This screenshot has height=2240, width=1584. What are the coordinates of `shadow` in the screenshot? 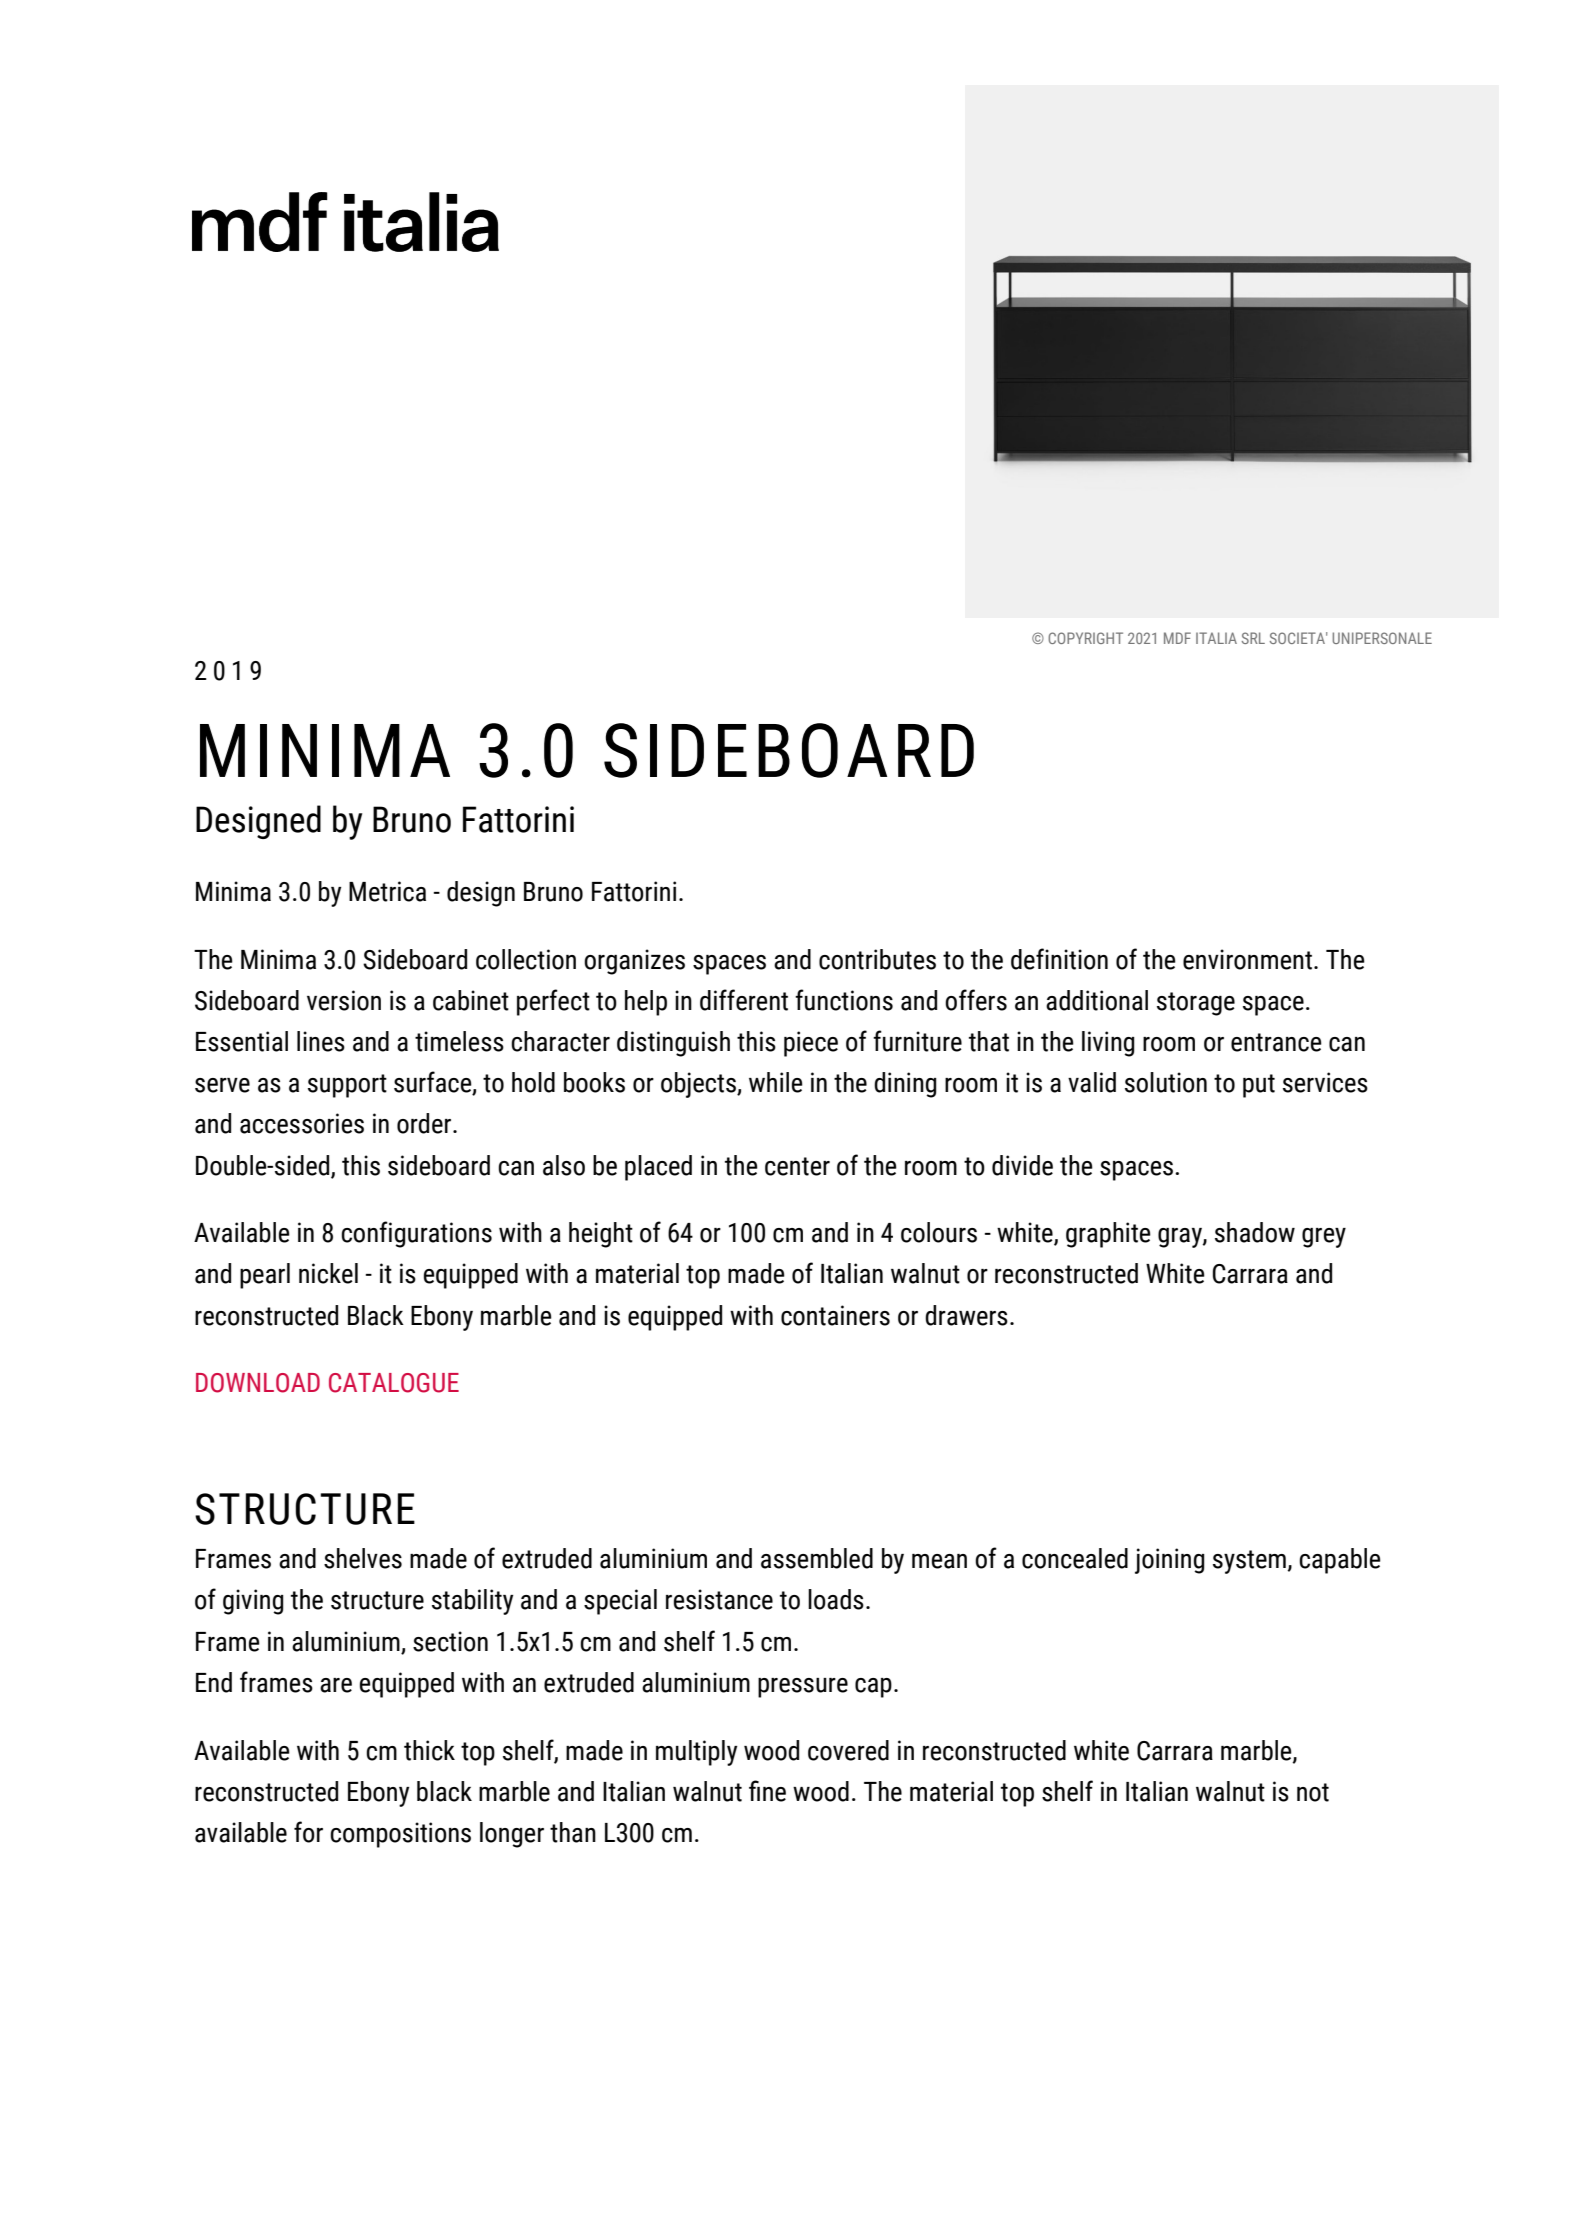 It's located at (1255, 1232).
